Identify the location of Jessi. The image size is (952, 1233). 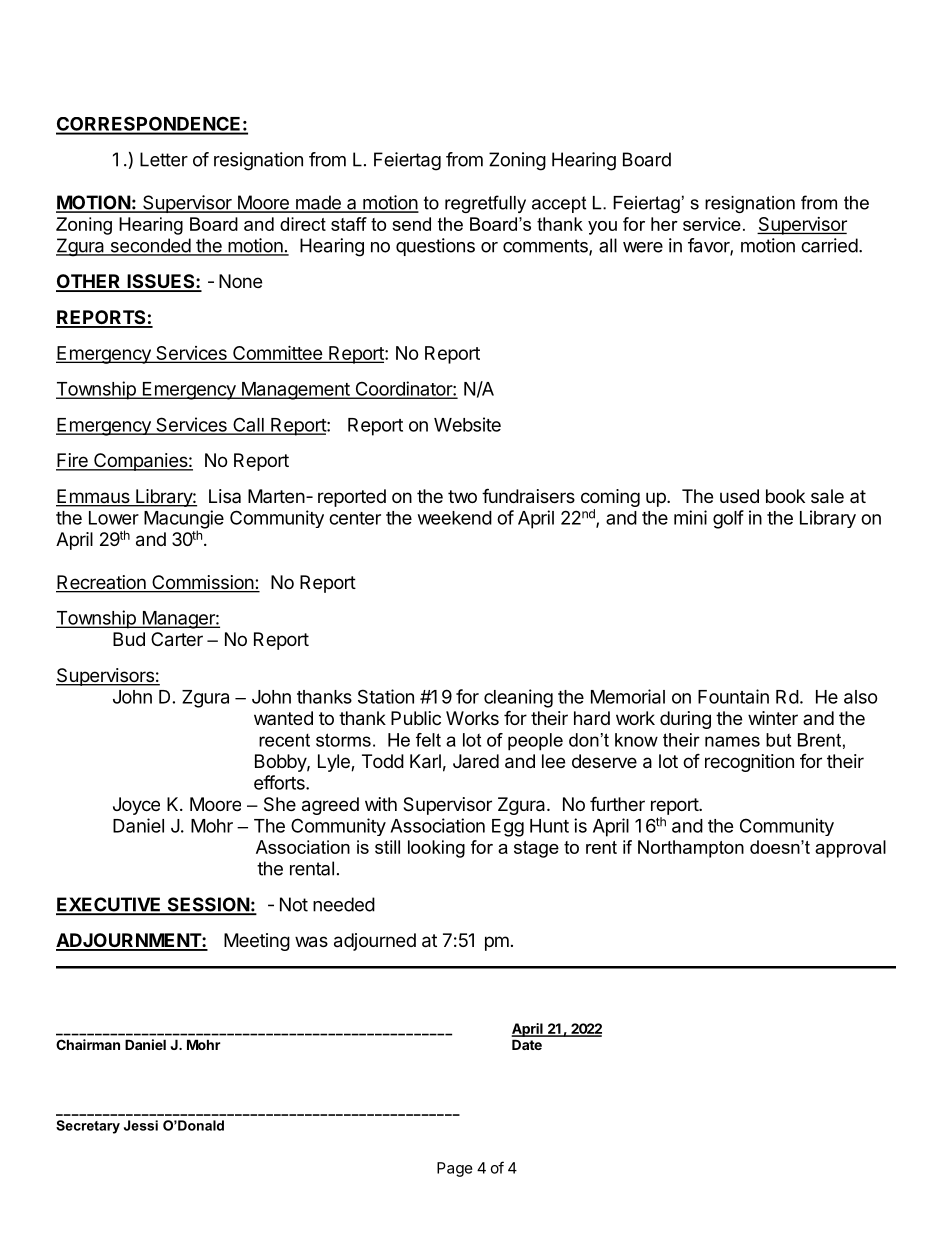
(141, 1125).
